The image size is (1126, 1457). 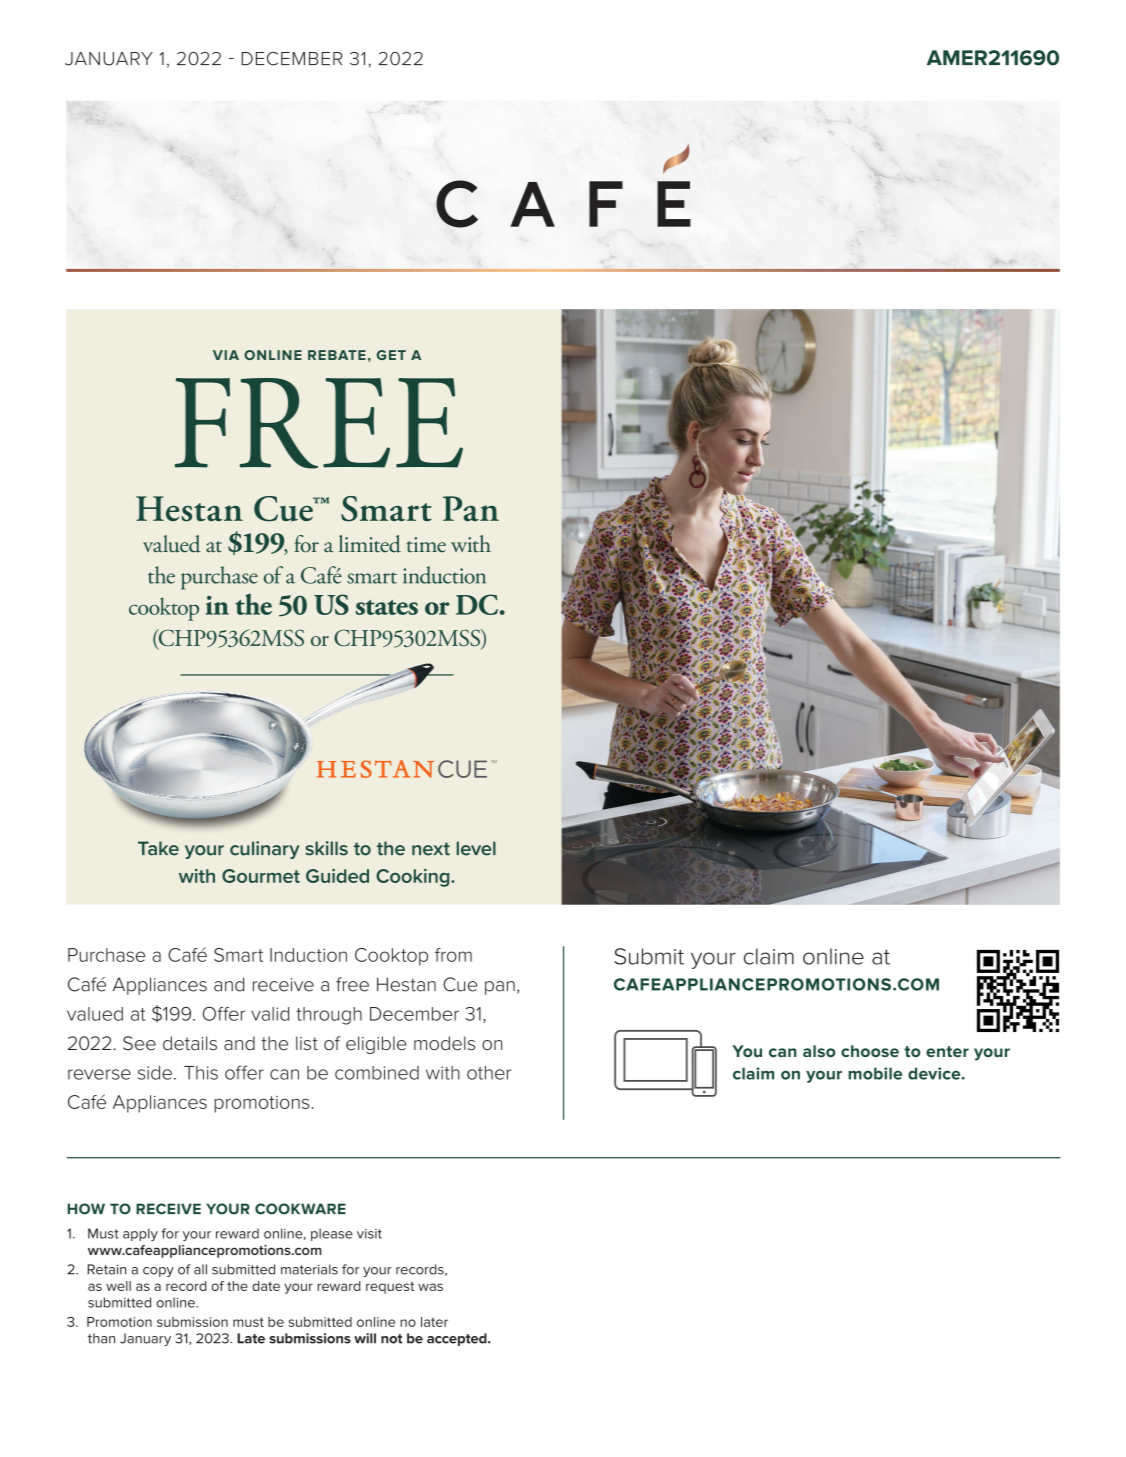 I want to click on all, so click(x=200, y=1269).
